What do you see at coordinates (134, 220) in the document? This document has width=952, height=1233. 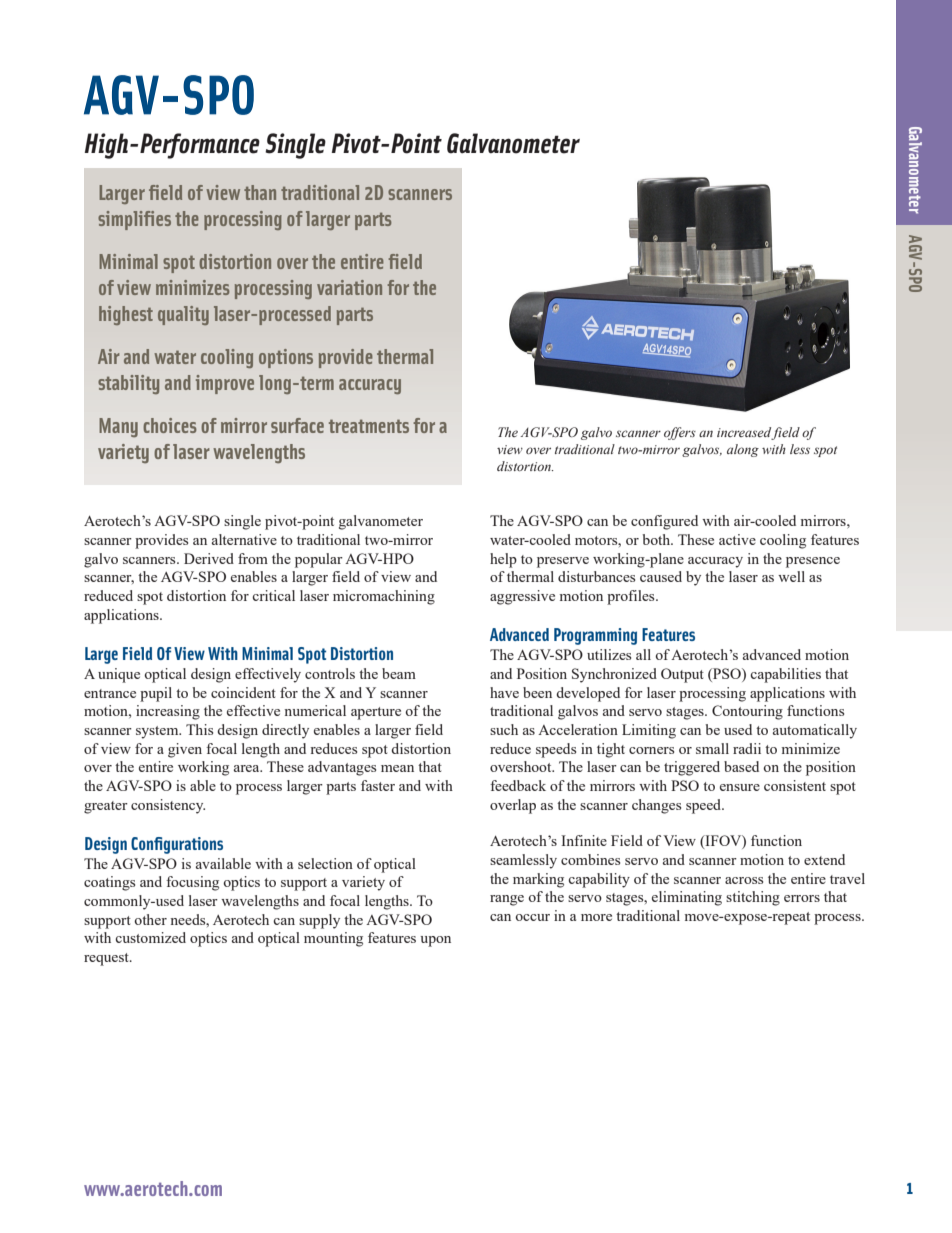 I see `simplifies` at bounding box center [134, 220].
